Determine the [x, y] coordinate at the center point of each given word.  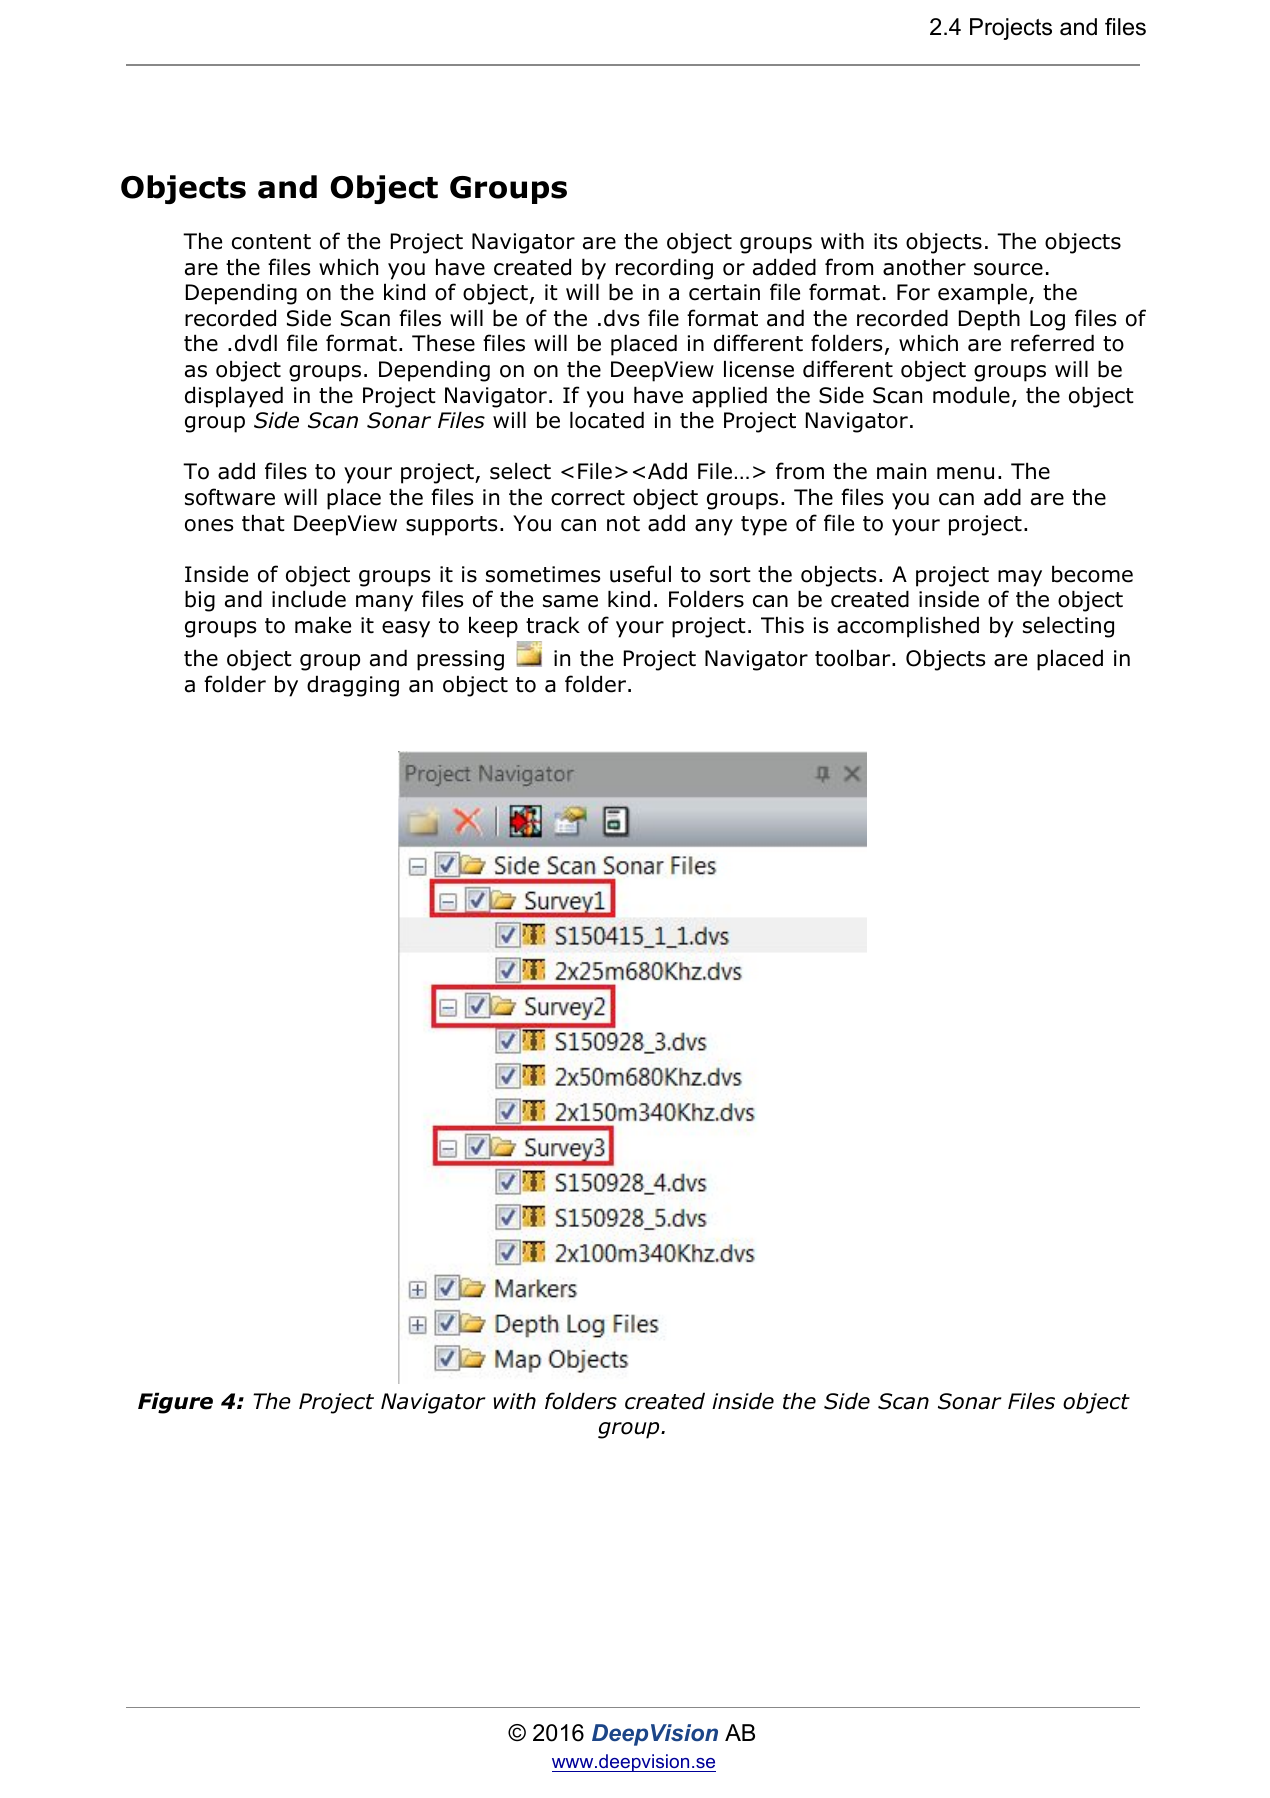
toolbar [854, 658]
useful [640, 574]
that [263, 523]
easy [406, 629]
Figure [175, 1403]
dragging [353, 686]
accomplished [908, 627]
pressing [460, 660]
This [782, 625]
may [1020, 578]
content [271, 242]
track [553, 625]
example [982, 294]
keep [493, 627]
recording [664, 269]
